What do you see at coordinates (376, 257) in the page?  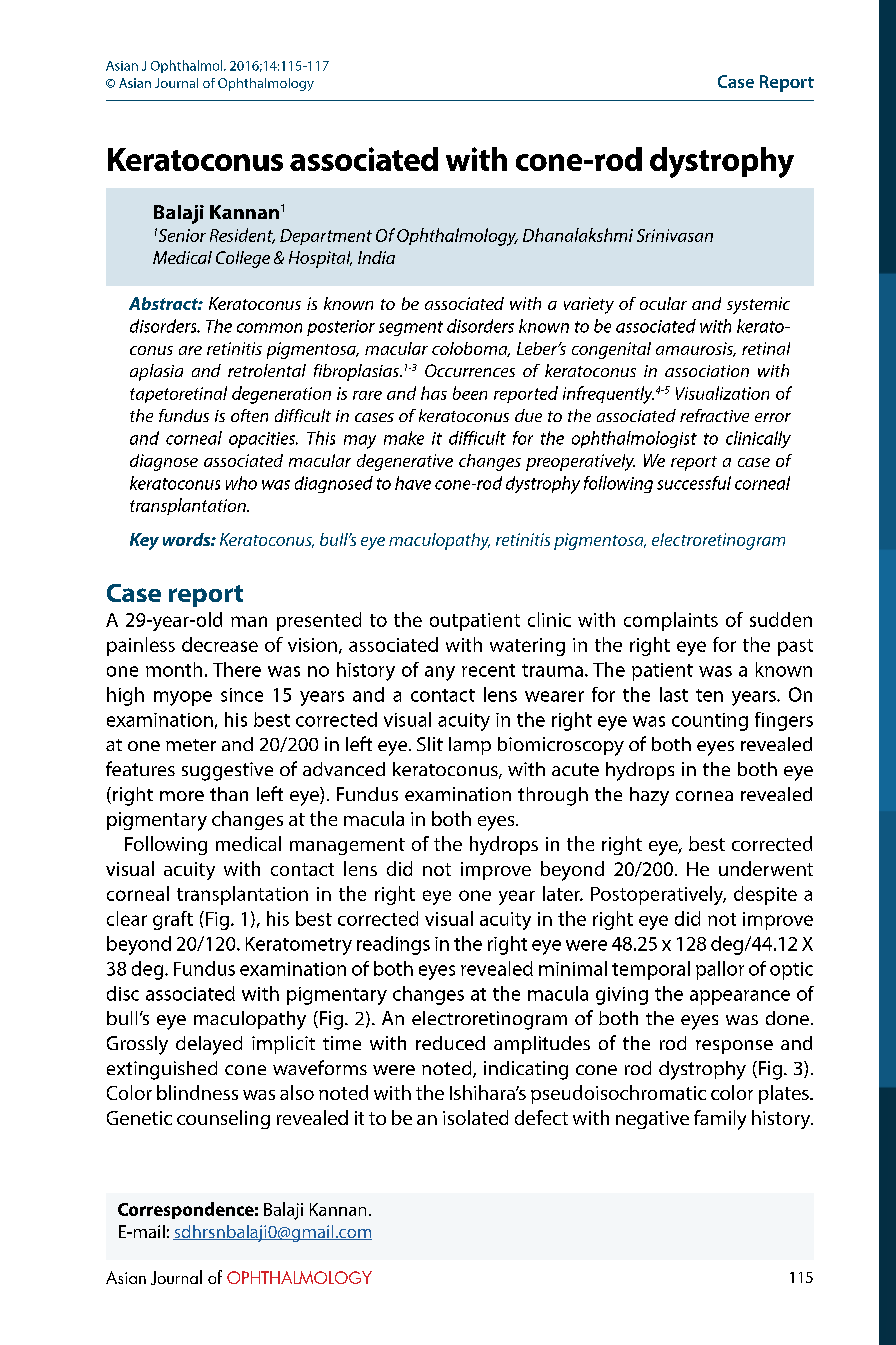 I see `India` at bounding box center [376, 257].
